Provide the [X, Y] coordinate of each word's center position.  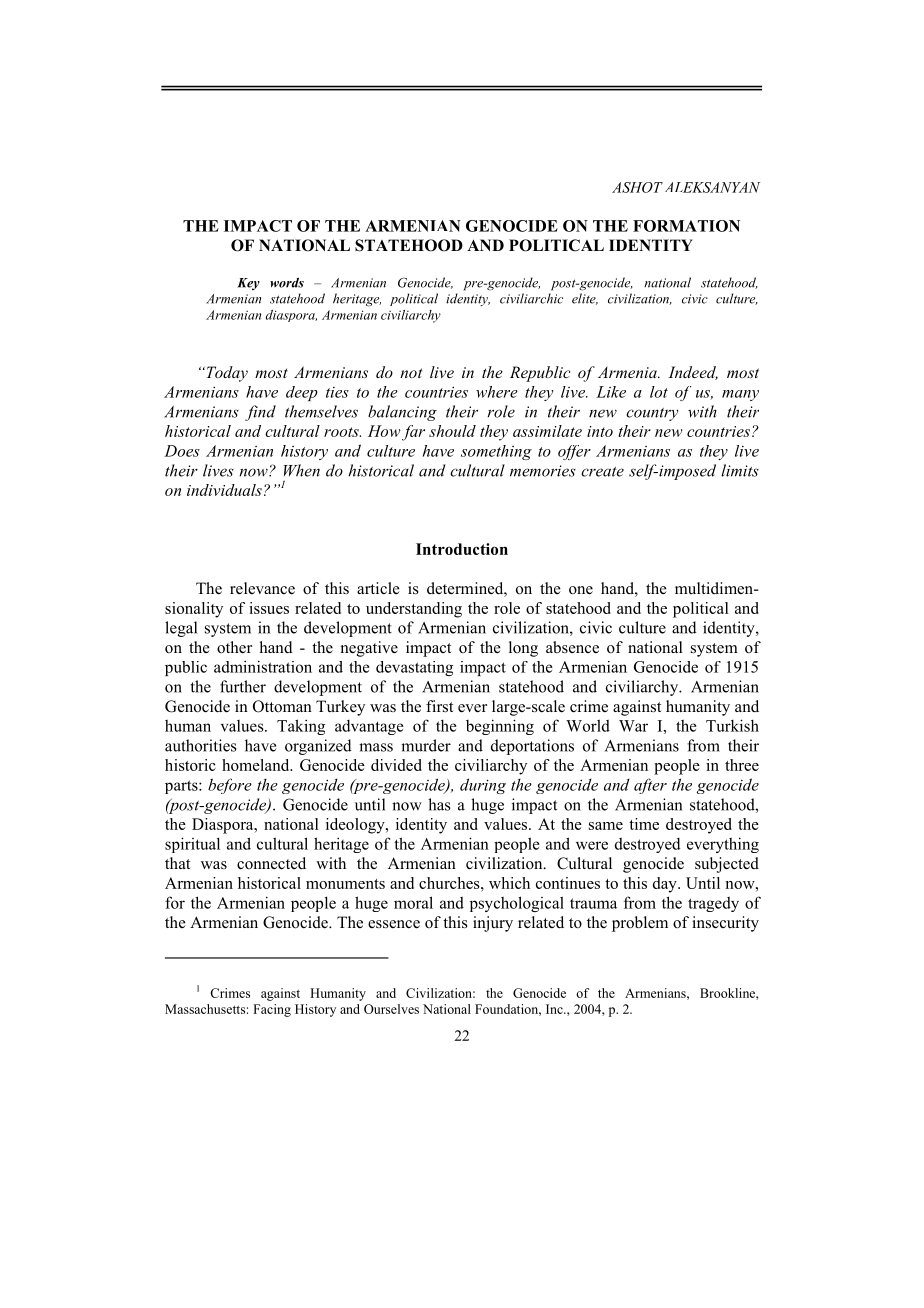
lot [659, 392]
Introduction [462, 549]
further [243, 686]
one [581, 590]
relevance [262, 588]
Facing [272, 1010]
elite [585, 299]
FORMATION [686, 226]
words [287, 283]
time [644, 824]
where [497, 392]
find [260, 413]
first [439, 706]
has [439, 804]
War [633, 726]
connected [271, 863]
